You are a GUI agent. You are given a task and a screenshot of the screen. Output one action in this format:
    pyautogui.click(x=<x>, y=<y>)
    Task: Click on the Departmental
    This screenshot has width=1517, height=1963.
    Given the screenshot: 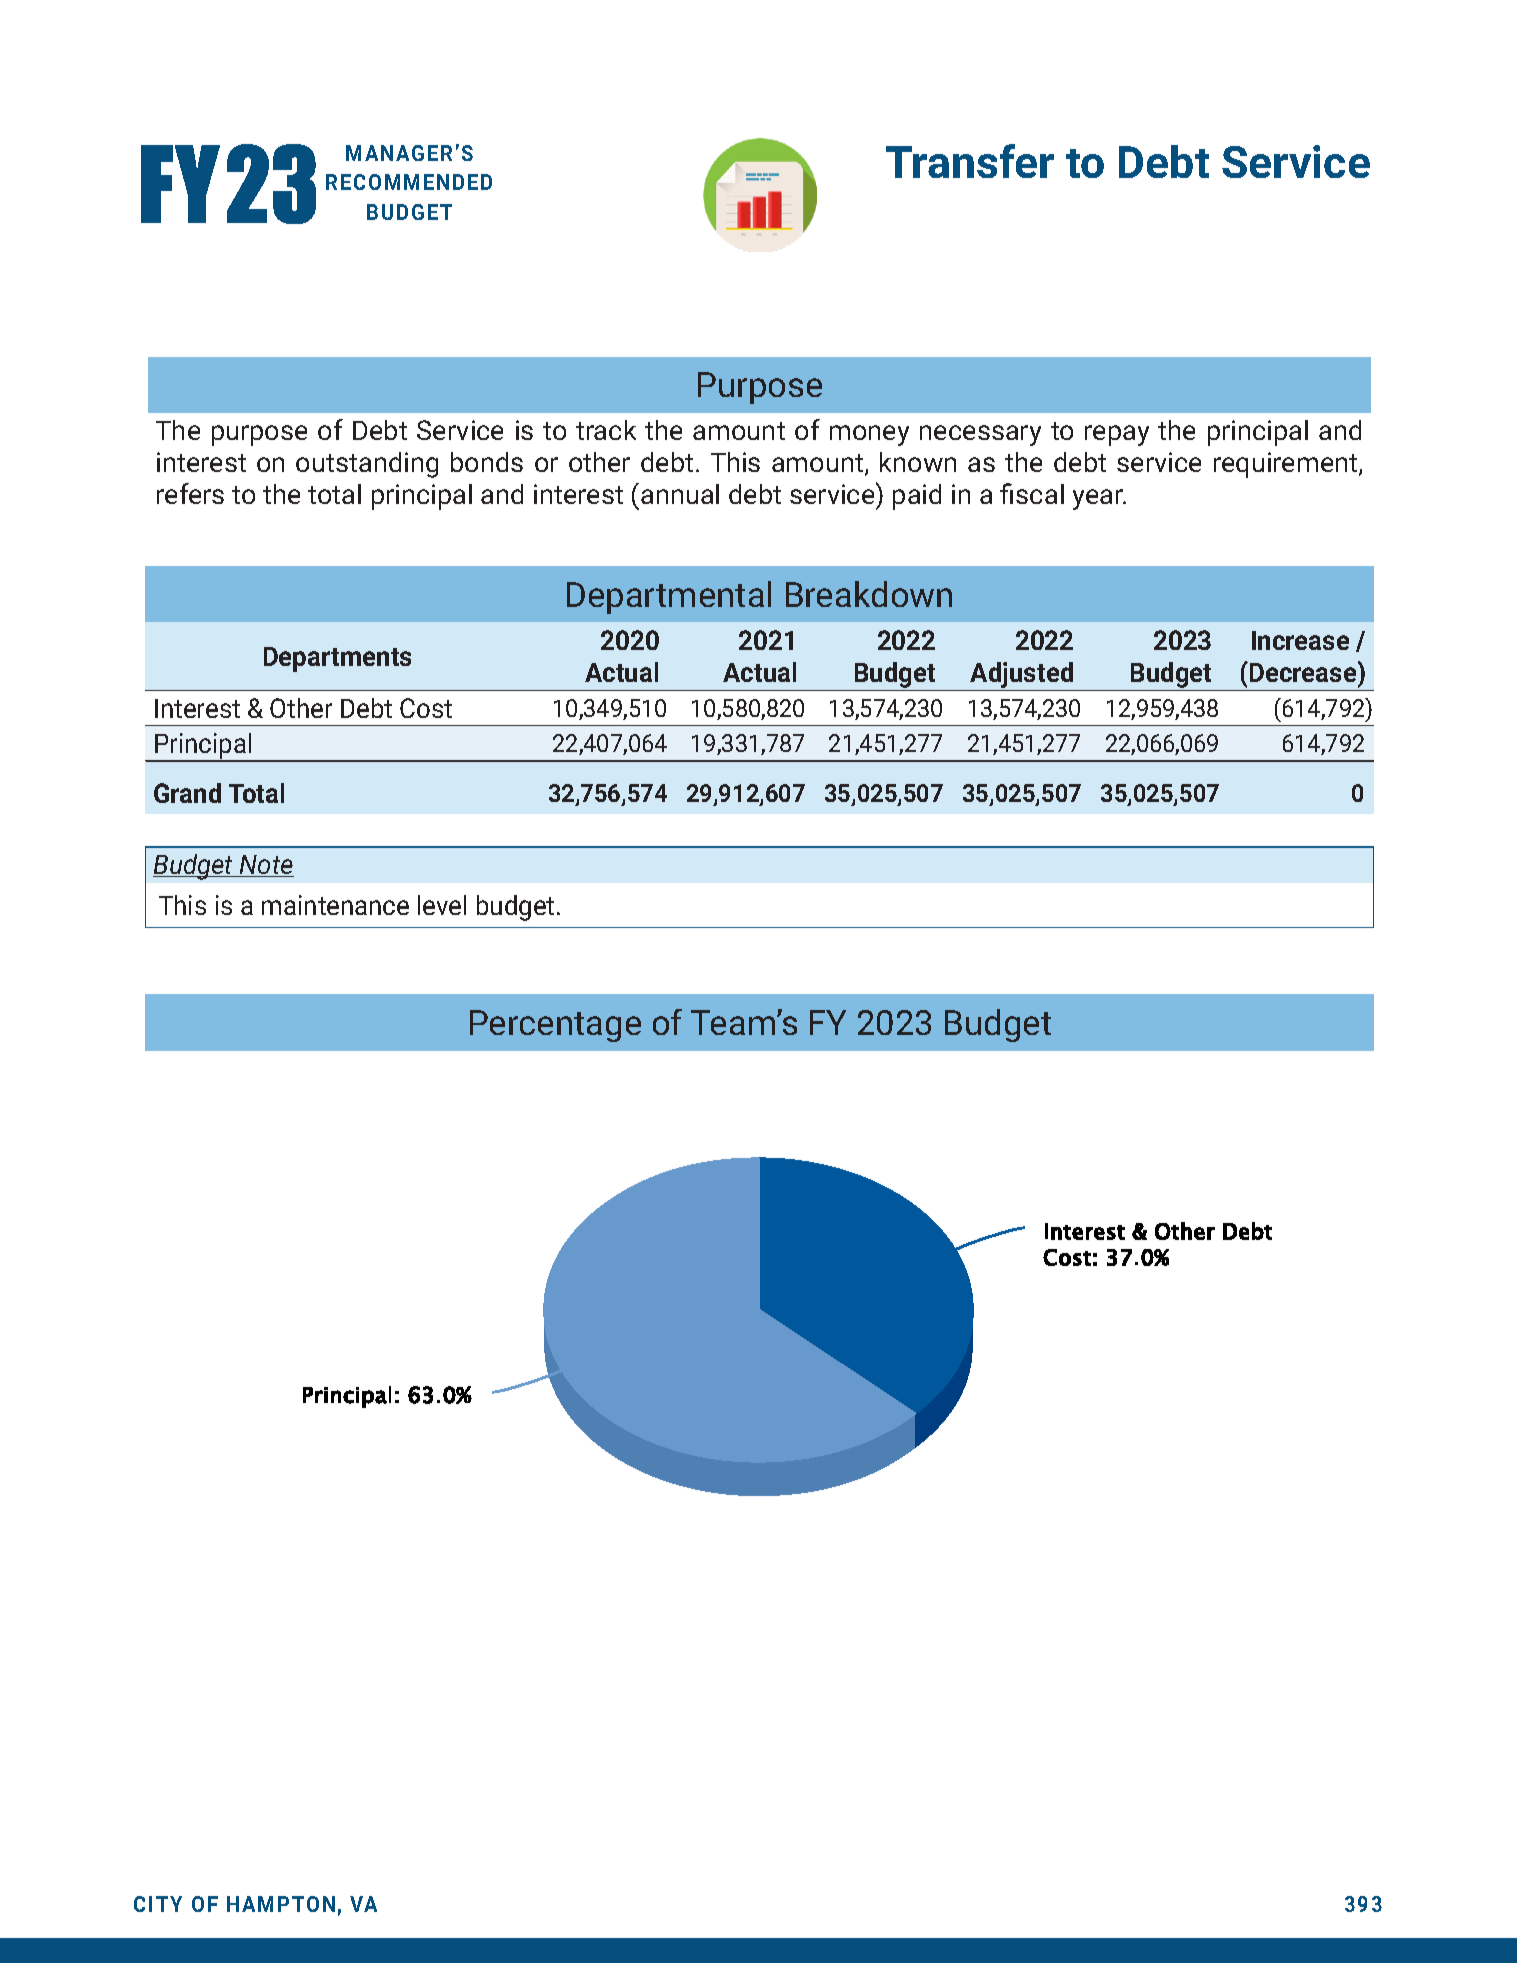 What is the action you would take?
    pyautogui.click(x=669, y=597)
